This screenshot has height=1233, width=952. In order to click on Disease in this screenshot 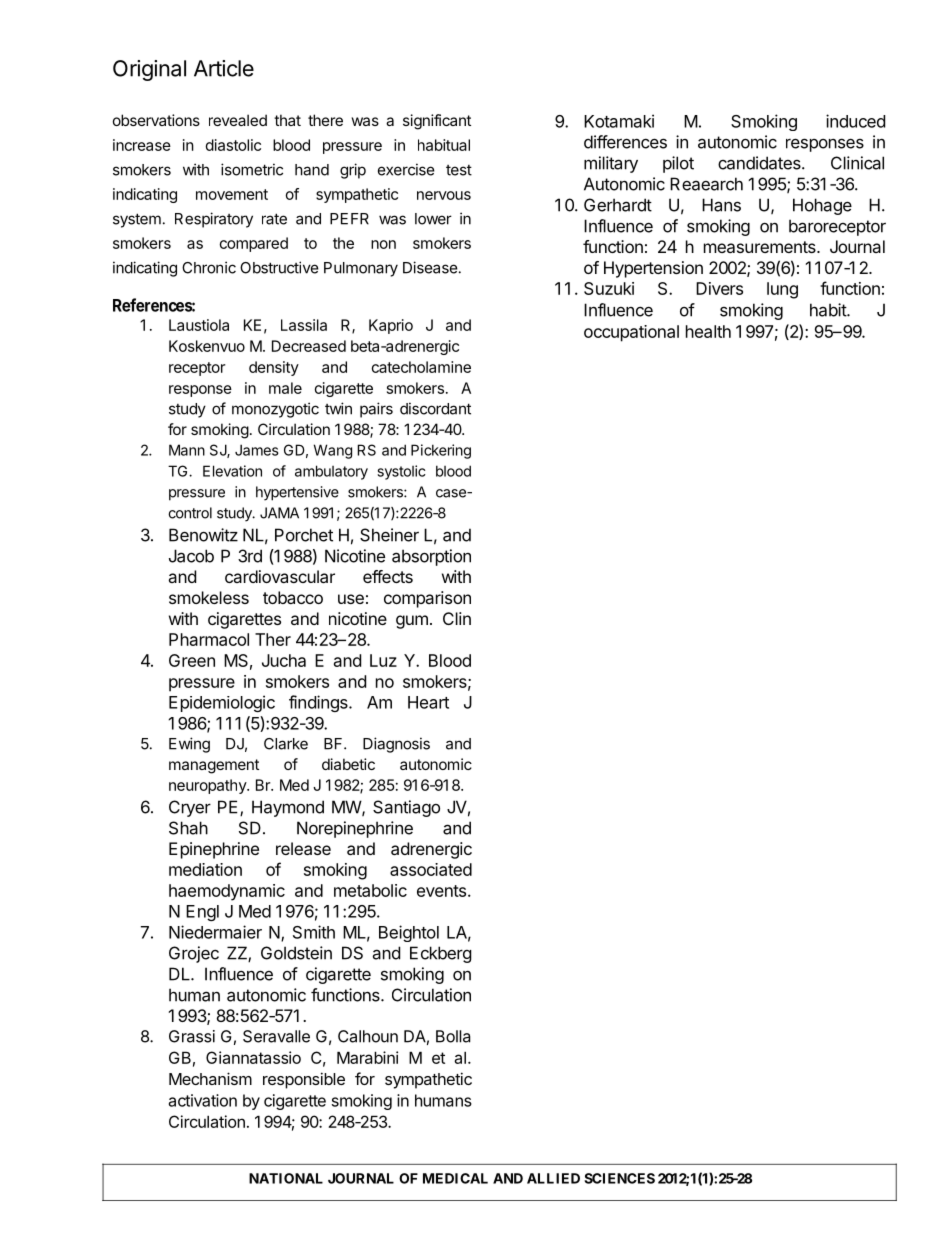, I will do `click(430, 267)`.
